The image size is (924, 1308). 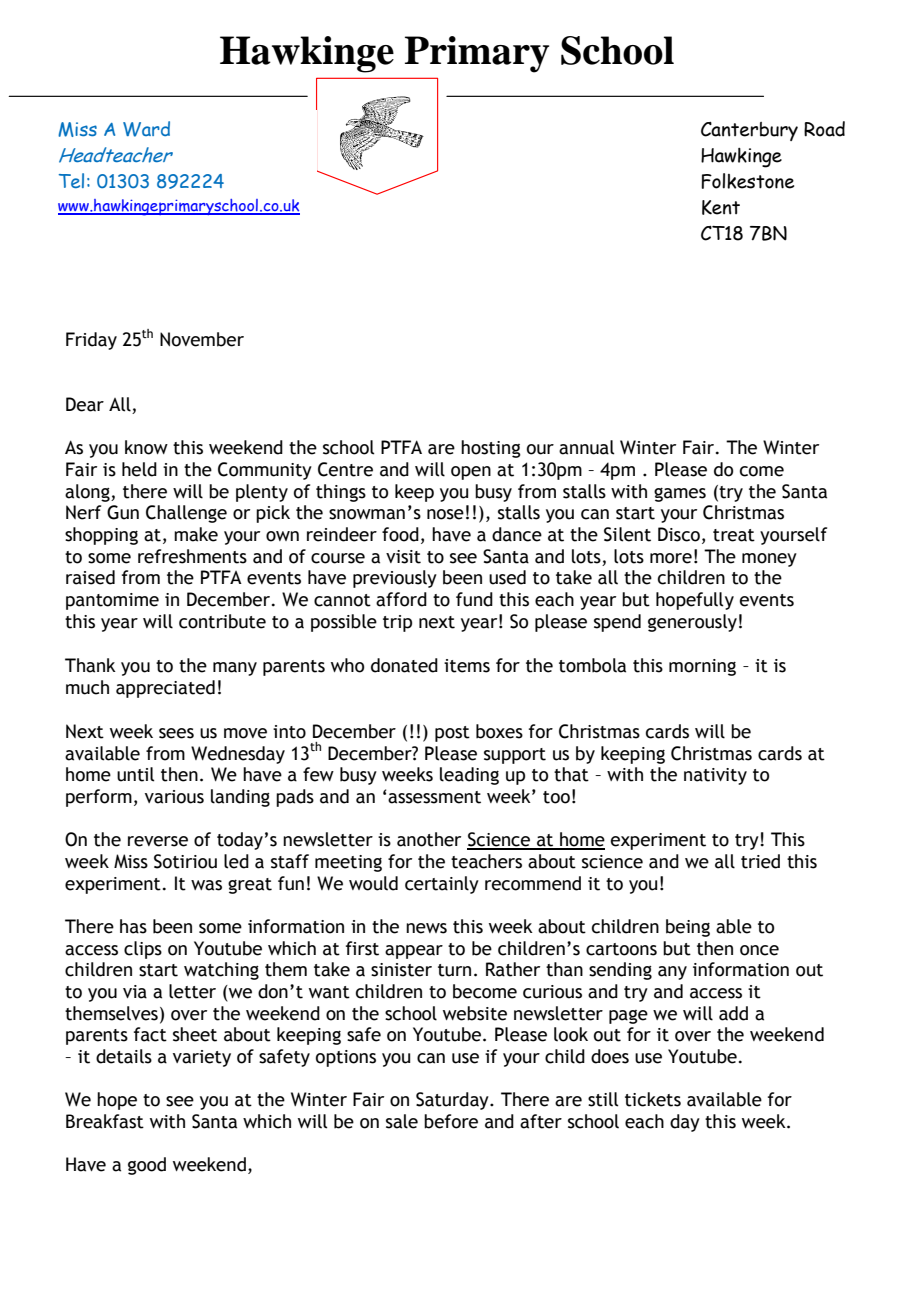 I want to click on good, so click(x=147, y=1166).
